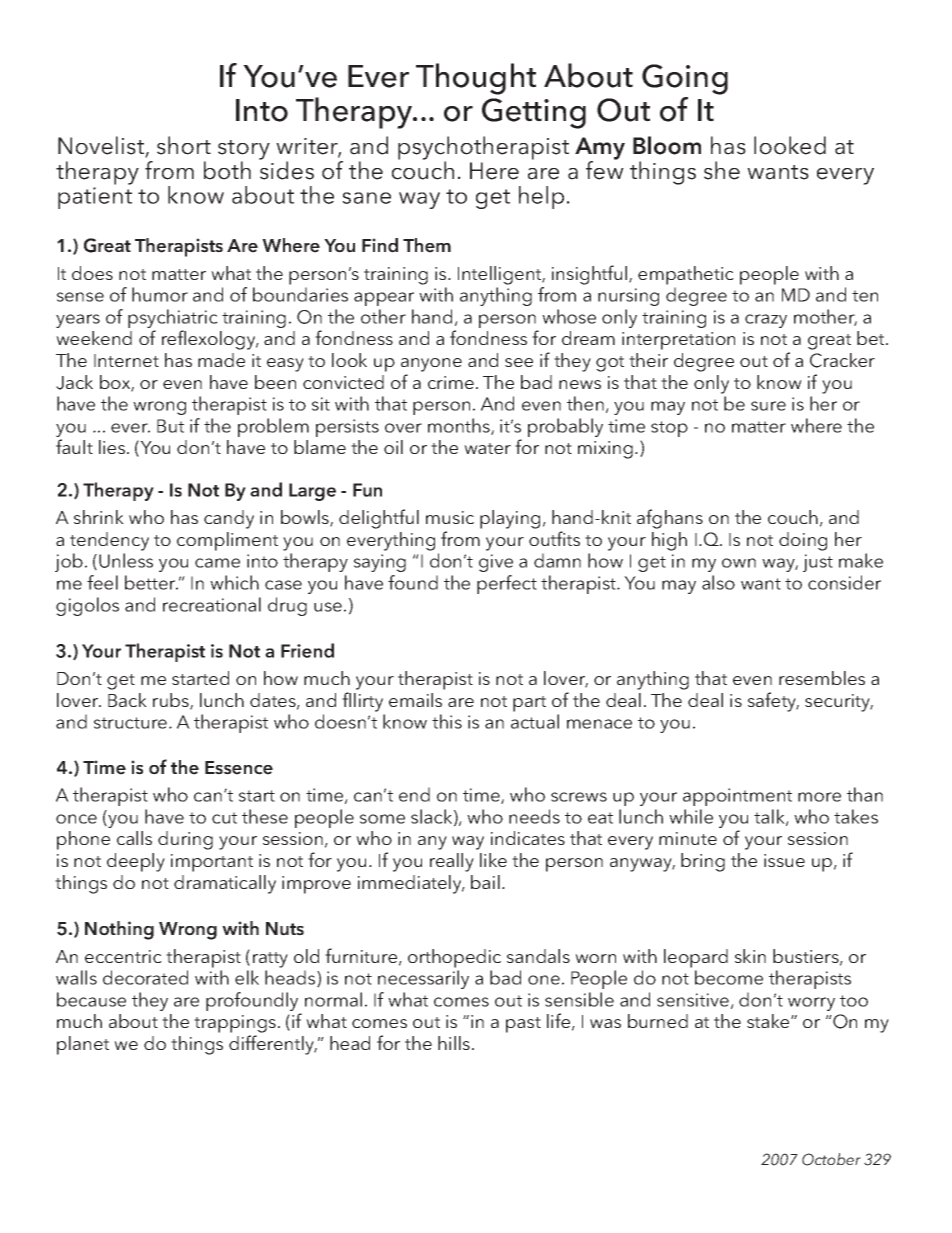 Image resolution: width=952 pixels, height=1233 pixels. Describe the element at coordinates (119, 930) in the page. I see `Nothing` at that location.
